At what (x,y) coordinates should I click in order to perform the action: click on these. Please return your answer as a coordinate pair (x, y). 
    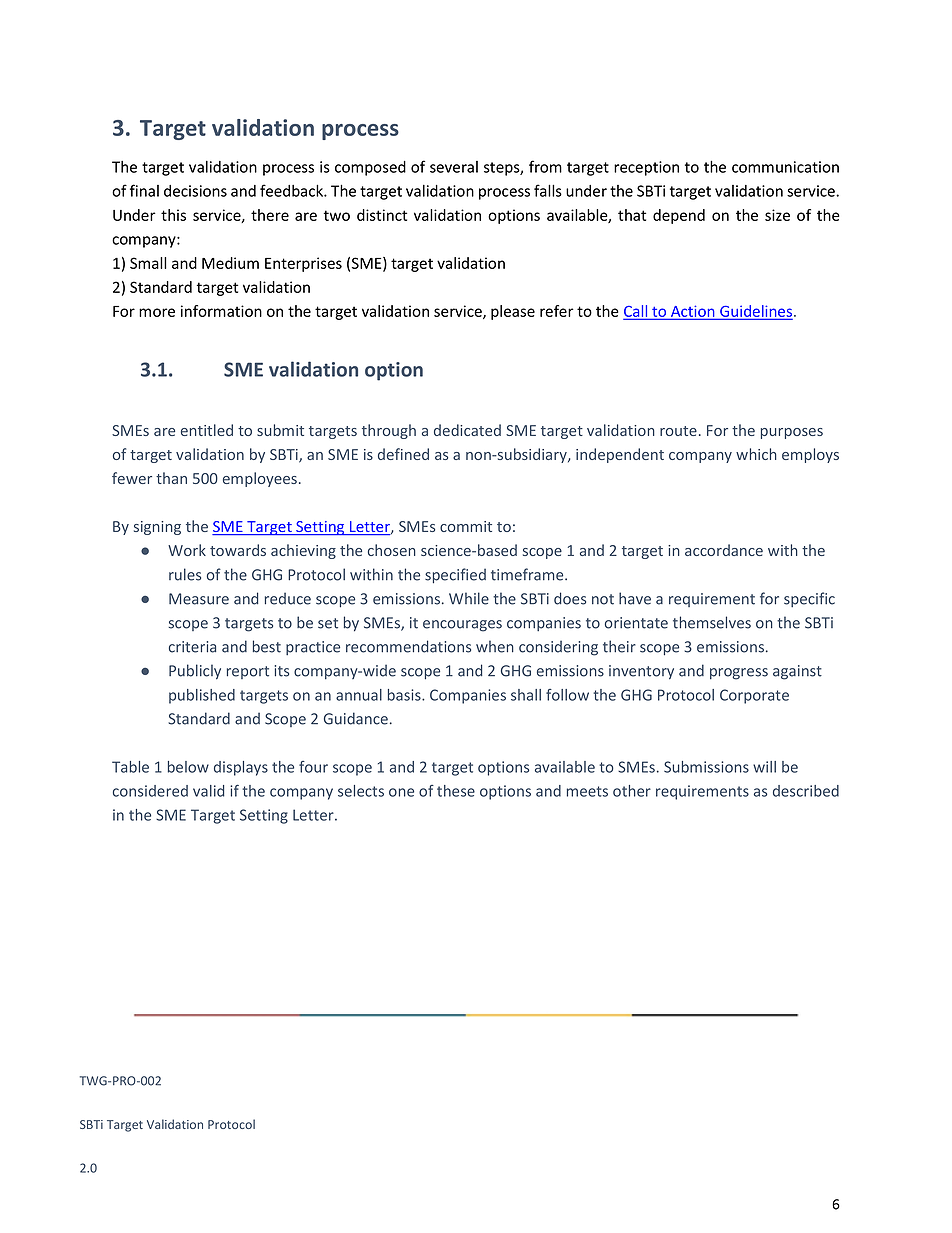
    Looking at the image, I should click on (456, 791).
